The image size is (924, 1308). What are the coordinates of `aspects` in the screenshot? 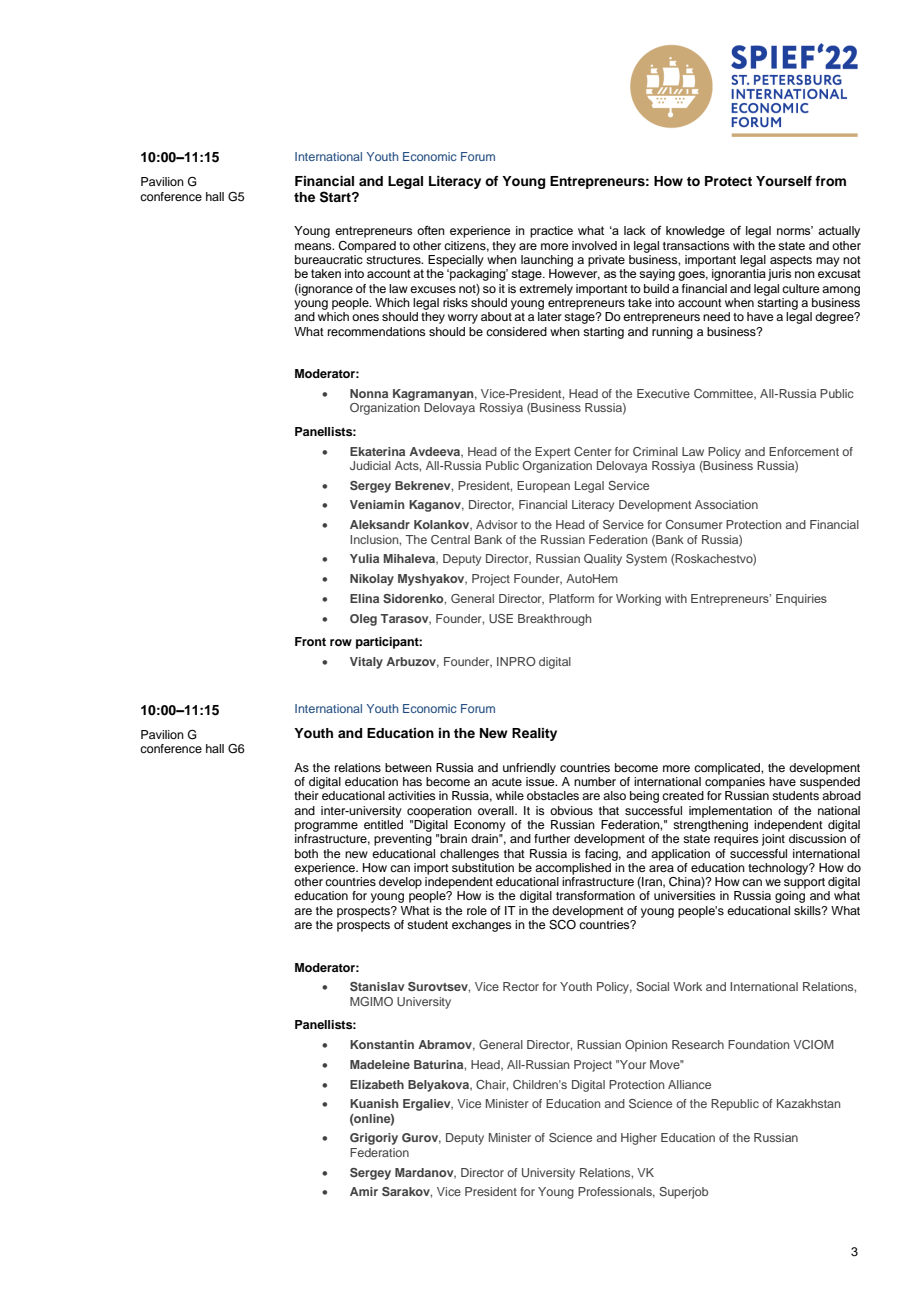 It's located at (791, 261).
